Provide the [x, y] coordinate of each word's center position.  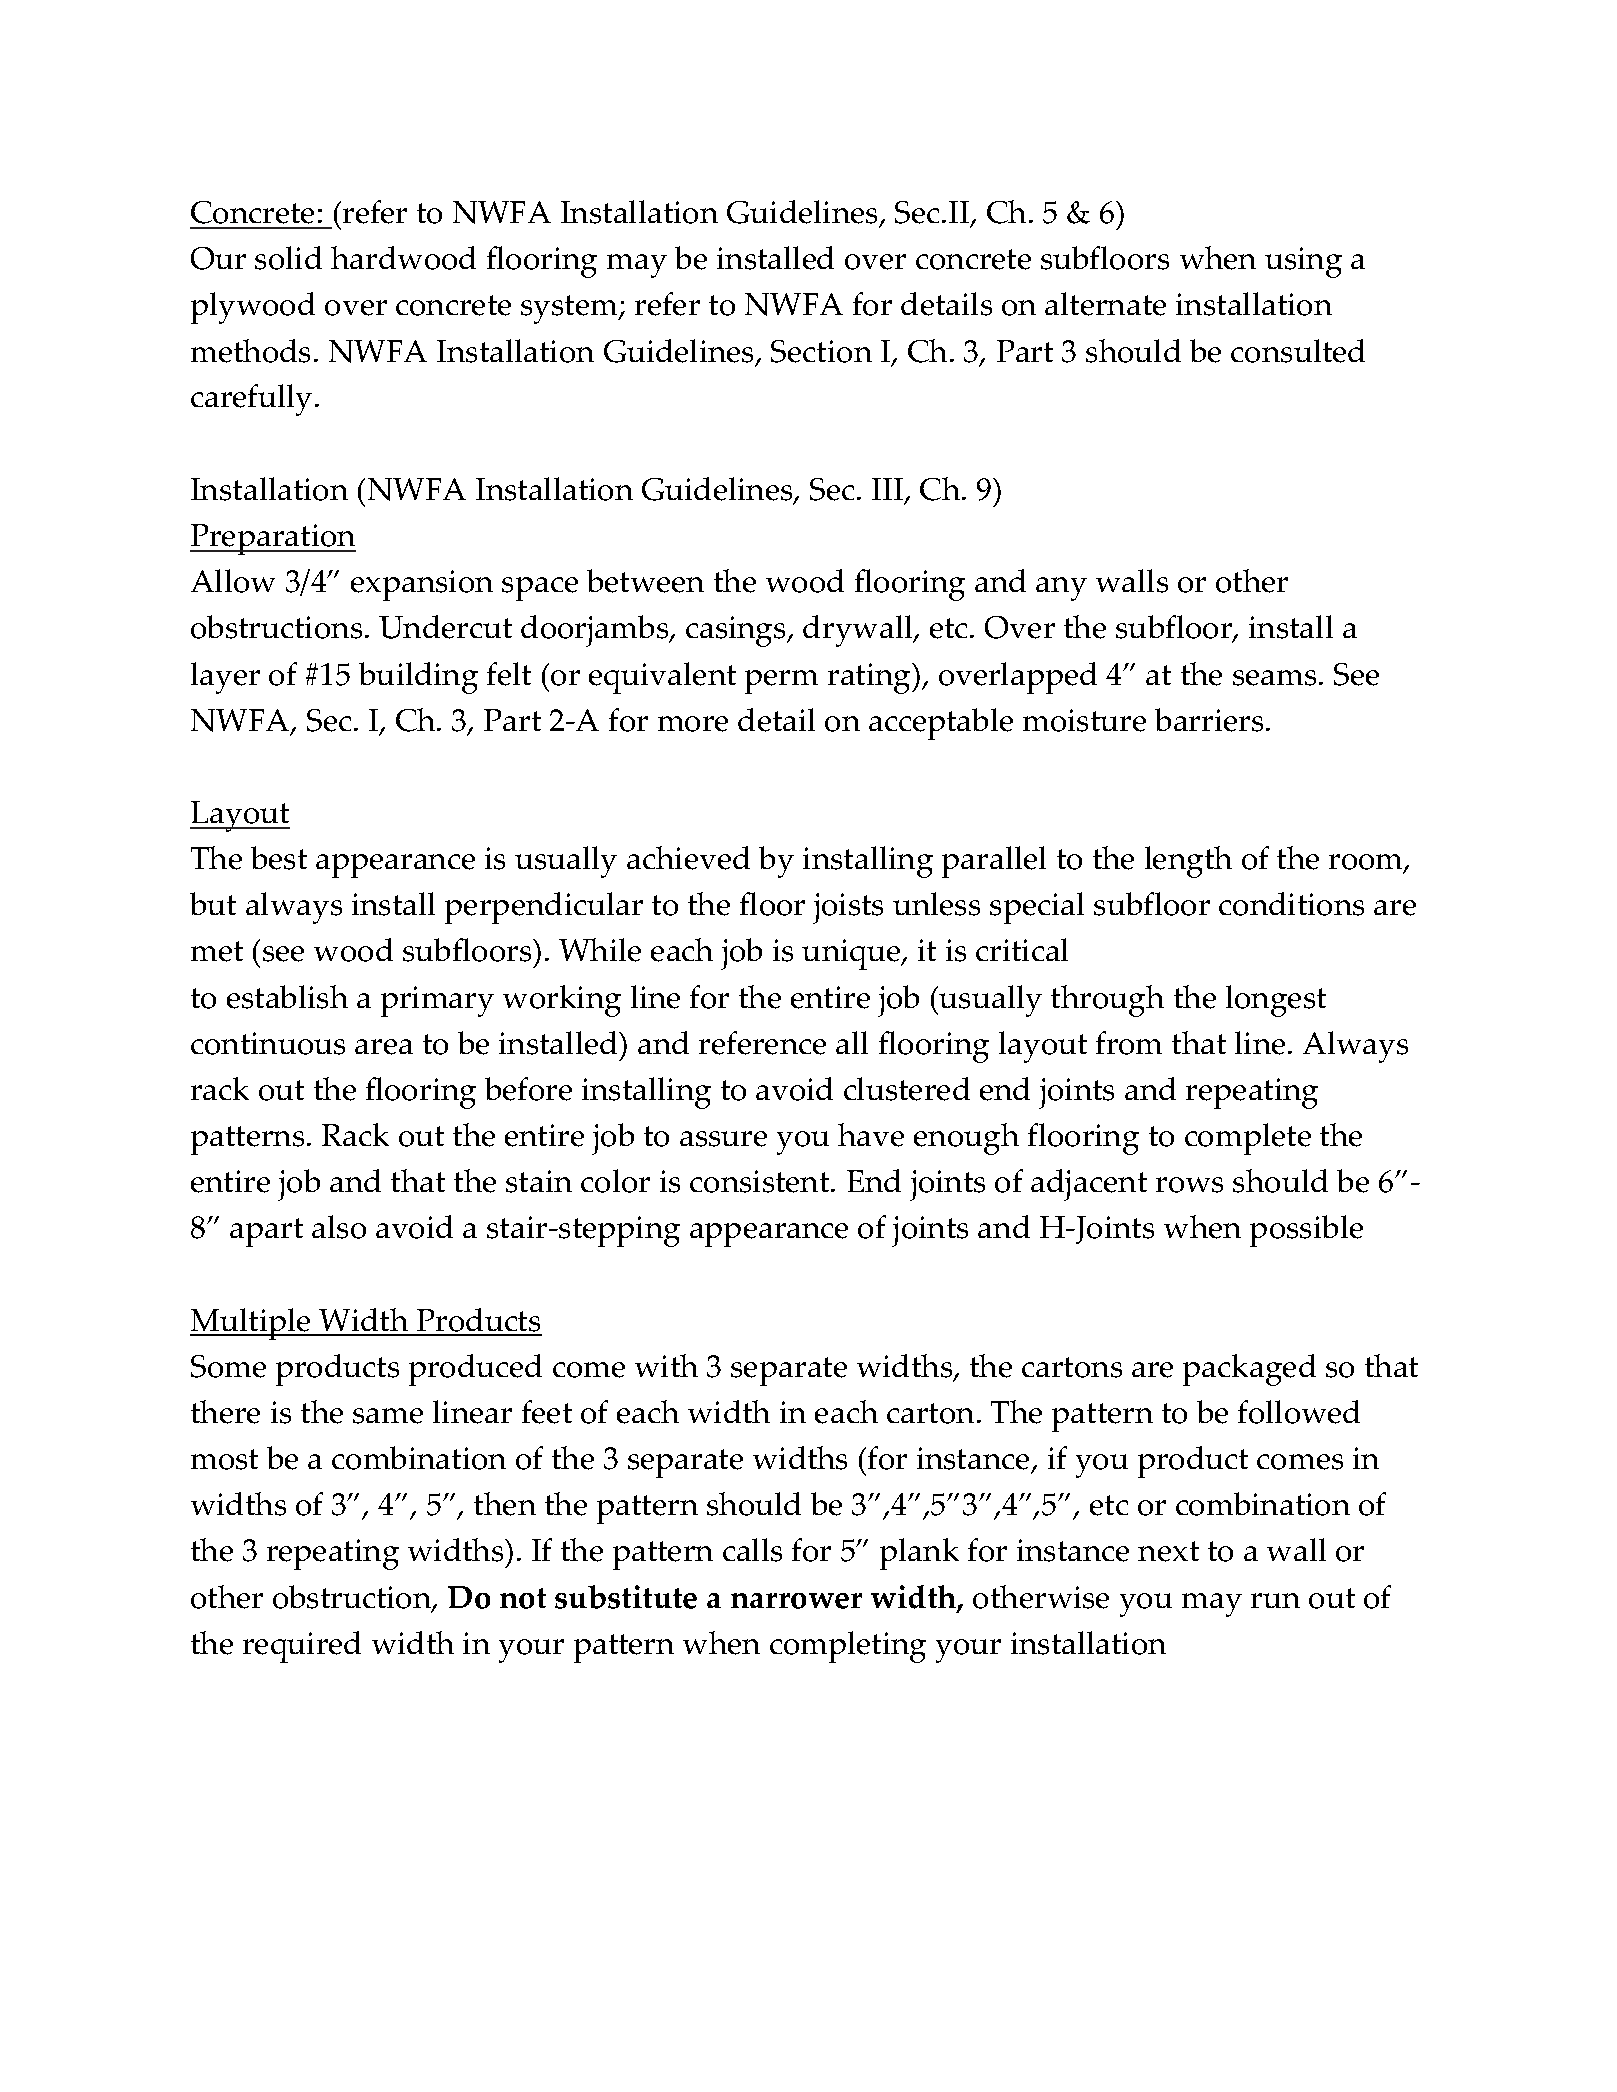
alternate [1105, 304]
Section [821, 351]
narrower [796, 1601]
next [1168, 1551]
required [302, 1647]
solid [288, 258]
